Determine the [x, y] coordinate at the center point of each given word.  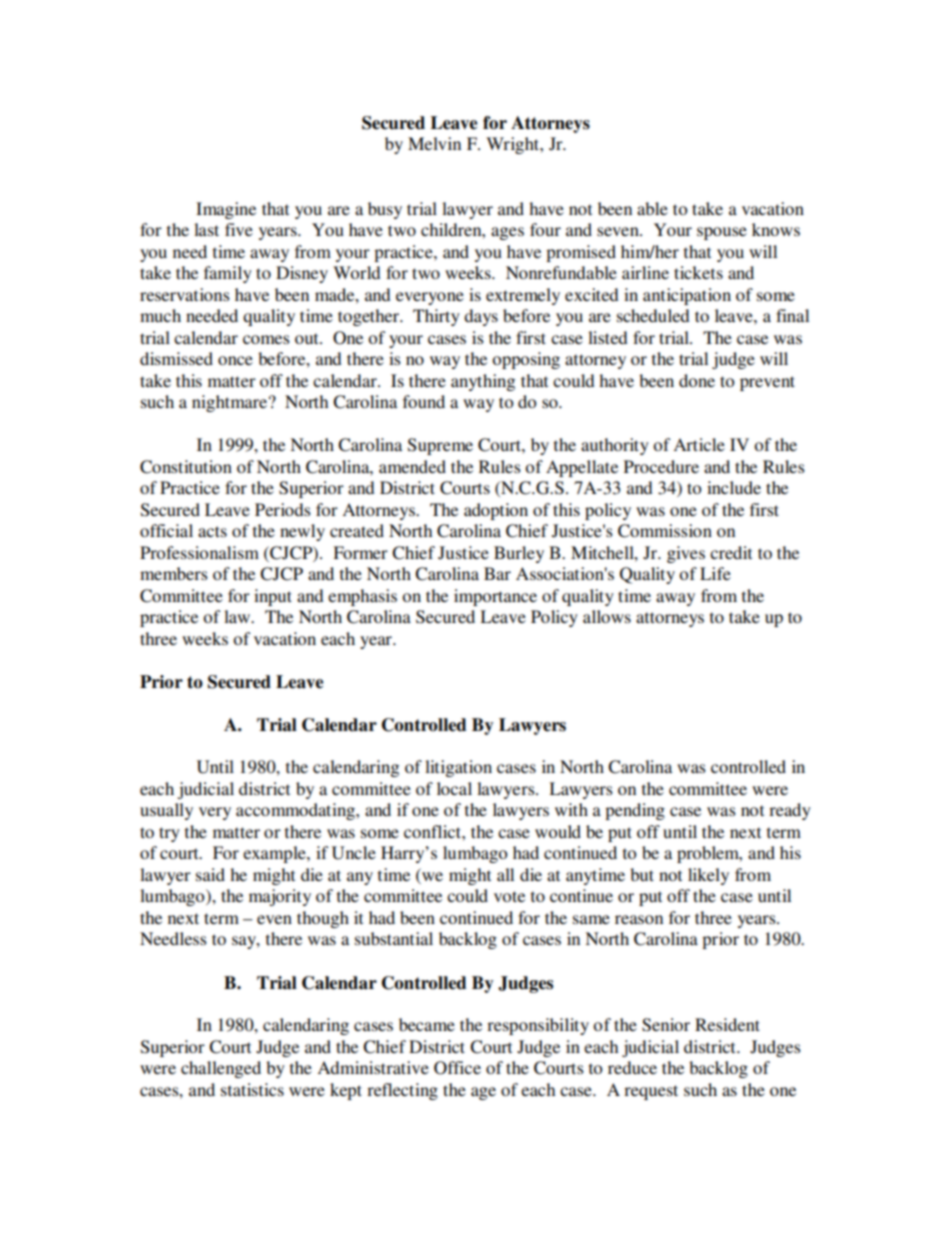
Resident [727, 1024]
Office [457, 1068]
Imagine [226, 210]
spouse [722, 233]
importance [495, 597]
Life [715, 573]
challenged [221, 1069]
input [273, 597]
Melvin [434, 143]
